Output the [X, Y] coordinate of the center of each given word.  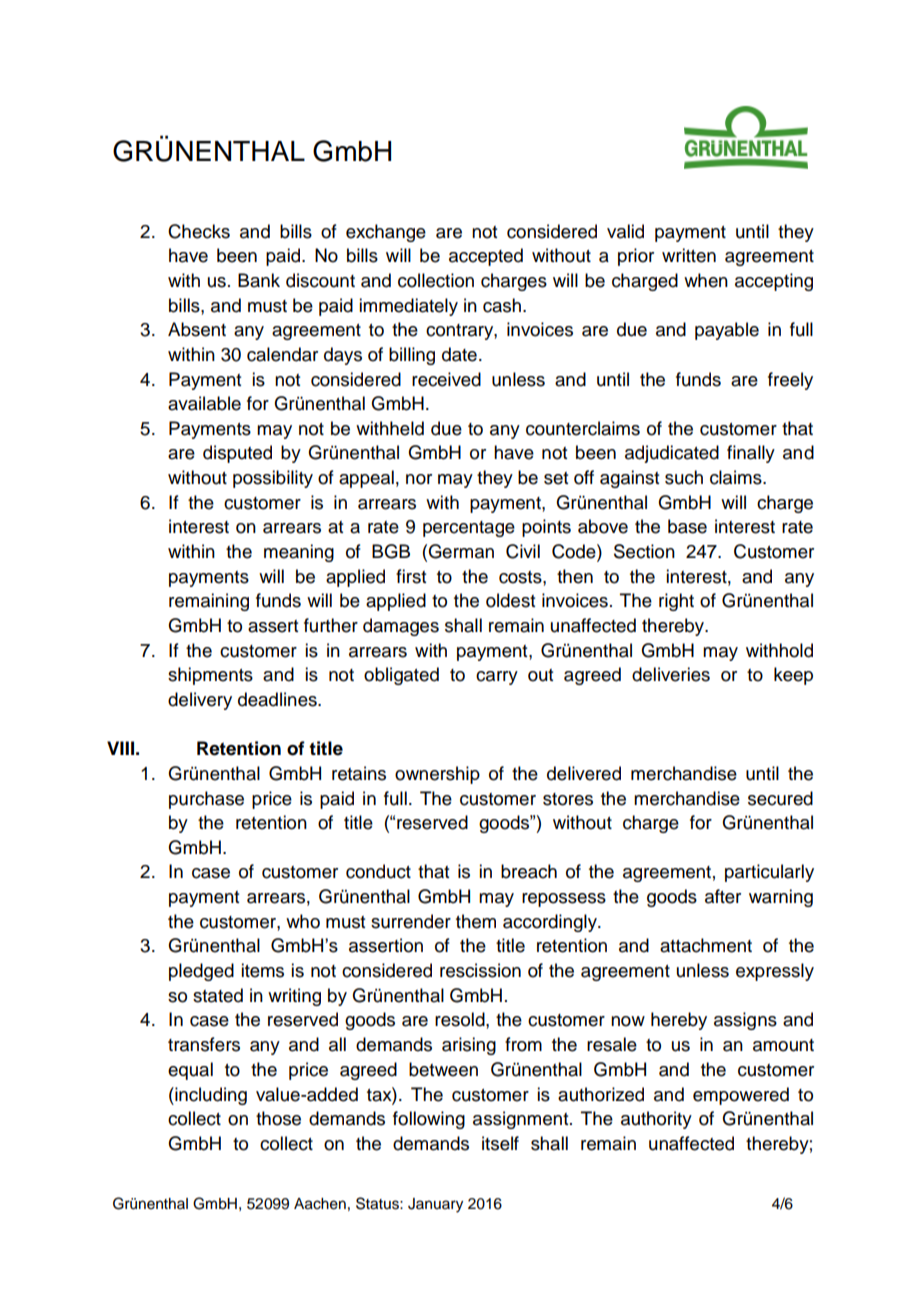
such [684, 477]
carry [497, 678]
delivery [200, 701]
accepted [486, 257]
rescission [480, 970]
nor [419, 479]
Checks [199, 231]
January [435, 1205]
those [278, 1118]
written [689, 255]
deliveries [671, 674]
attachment [706, 945]
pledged [201, 972]
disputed [237, 454]
